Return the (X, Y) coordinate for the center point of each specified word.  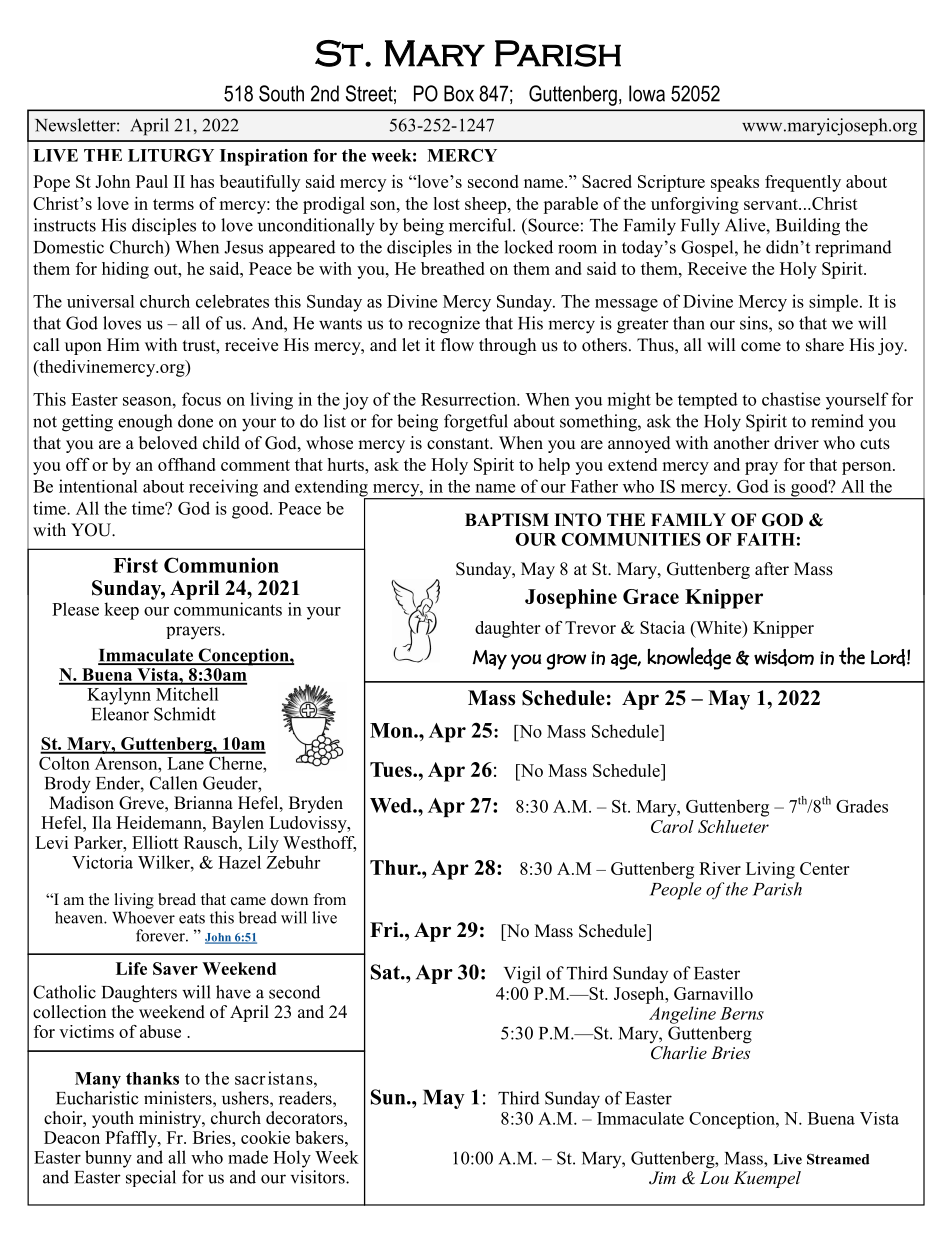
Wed (392, 805)
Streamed (838, 1159)
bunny (108, 1159)
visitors (319, 1177)
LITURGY (171, 155)
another (742, 443)
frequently (803, 183)
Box (459, 93)
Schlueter (733, 826)
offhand (187, 464)
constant (459, 444)
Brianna (203, 802)
